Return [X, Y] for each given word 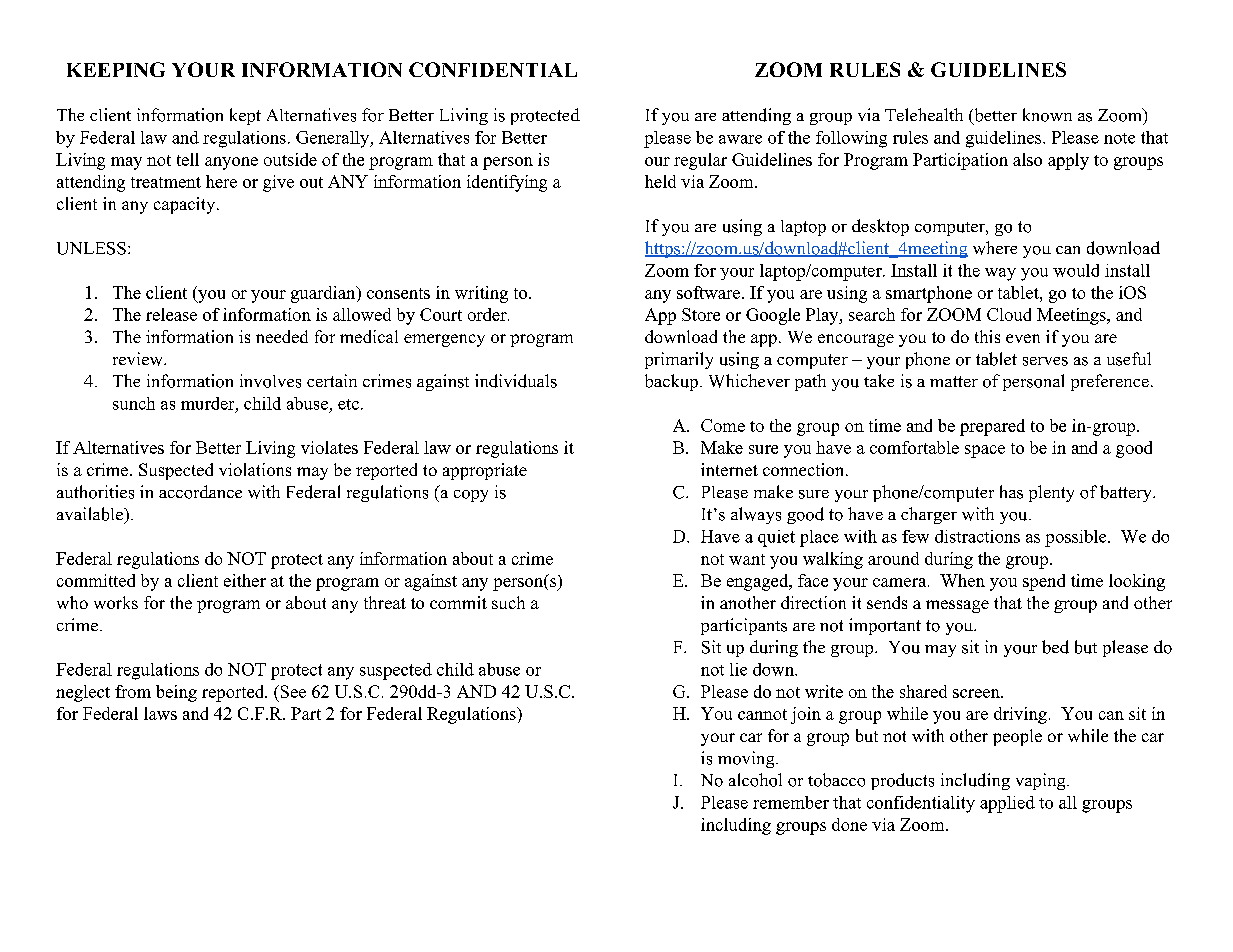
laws [160, 713]
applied [1007, 804]
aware [740, 139]
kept [245, 116]
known [1047, 115]
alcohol [755, 780]
